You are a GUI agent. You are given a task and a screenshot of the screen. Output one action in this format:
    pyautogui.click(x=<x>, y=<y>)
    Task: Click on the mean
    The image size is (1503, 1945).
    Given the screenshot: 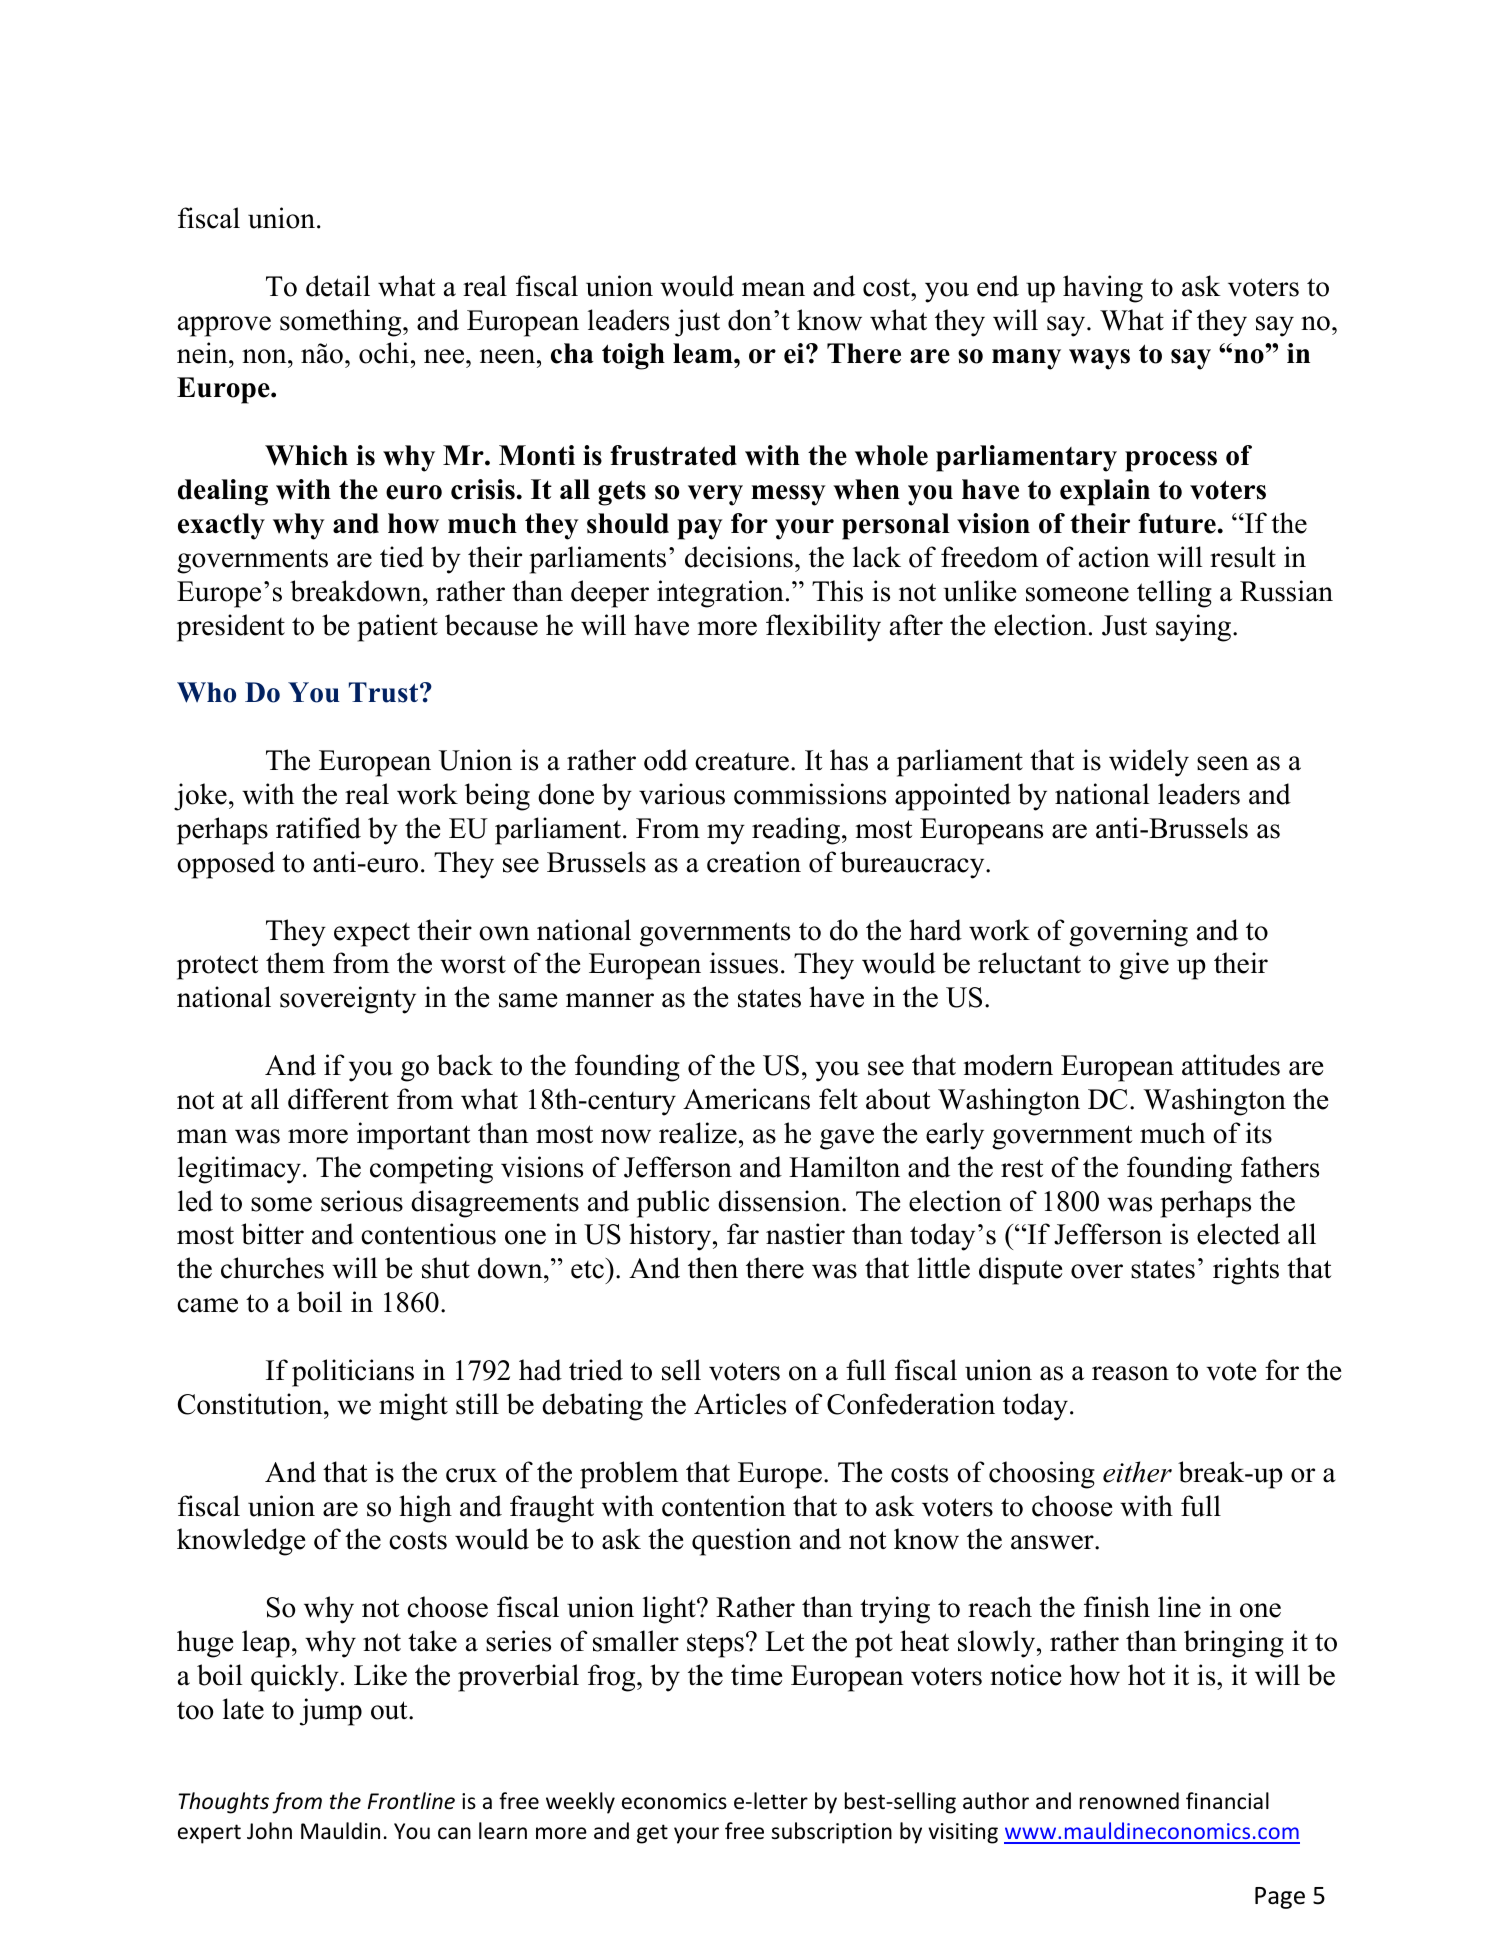 What is the action you would take?
    pyautogui.click(x=773, y=289)
